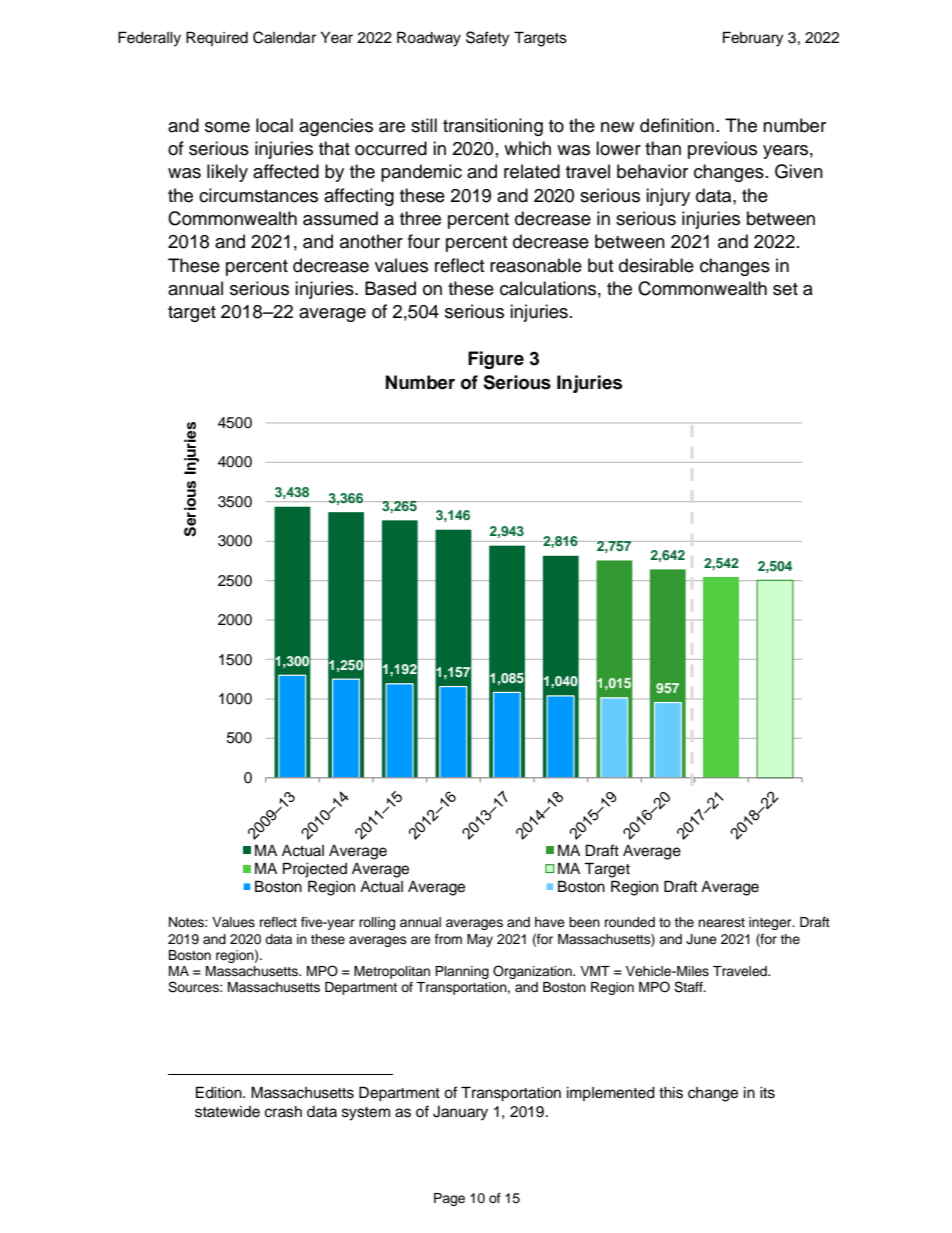 The height and width of the image is (1233, 952). What do you see at coordinates (227, 1112) in the image?
I see `statewide` at bounding box center [227, 1112].
